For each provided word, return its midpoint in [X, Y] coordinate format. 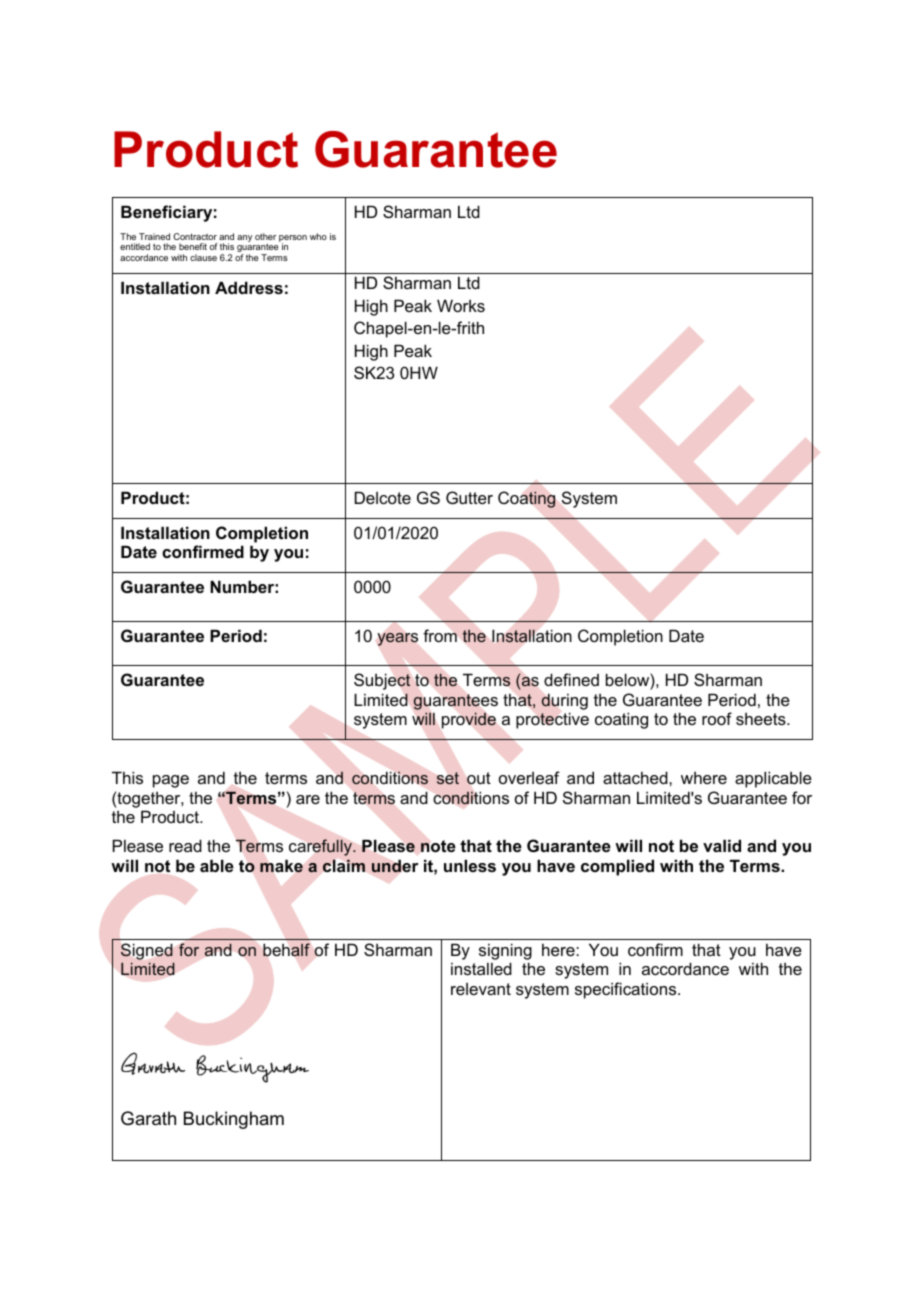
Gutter [469, 497]
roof [717, 718]
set [448, 778]
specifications [627, 990]
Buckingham [234, 1120]
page [171, 781]
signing [505, 951]
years [398, 639]
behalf [286, 949]
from [440, 635]
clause [203, 257]
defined [571, 679]
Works [461, 305]
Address [249, 287]
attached [636, 777]
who [318, 236]
